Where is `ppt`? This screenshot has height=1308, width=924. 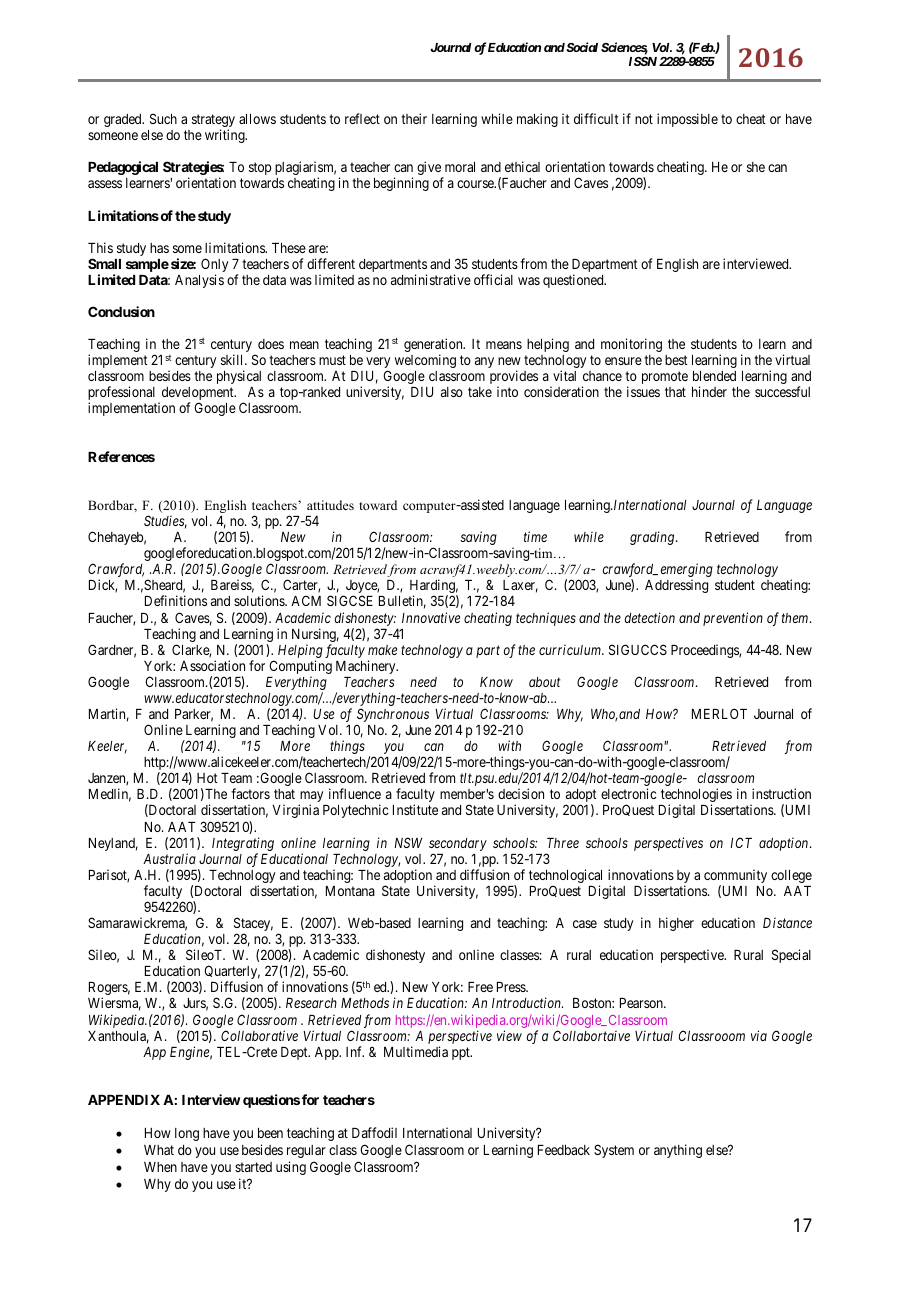
ppt is located at coordinates (462, 1053).
